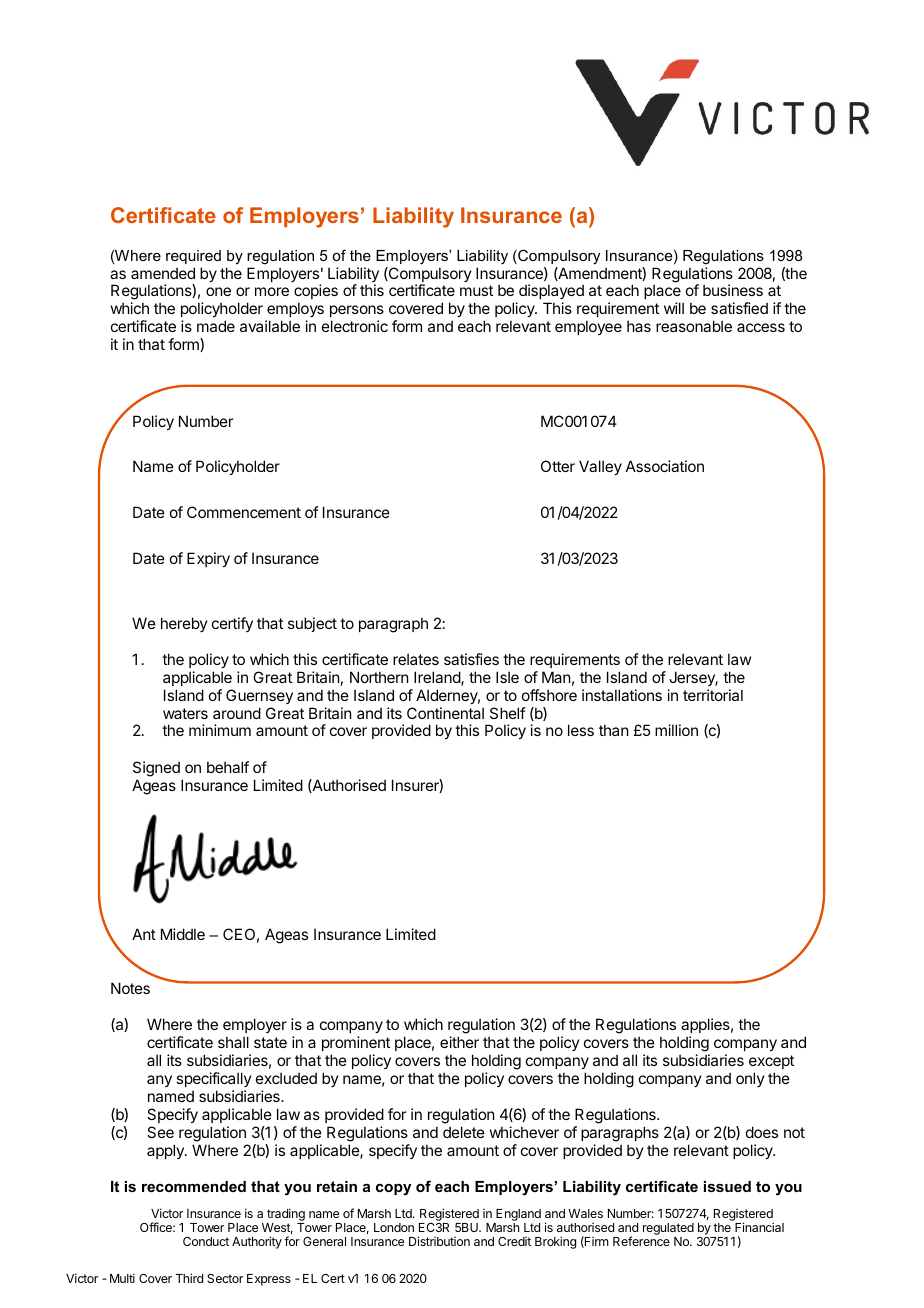  What do you see at coordinates (668, 1230) in the document?
I see `regulated` at bounding box center [668, 1230].
